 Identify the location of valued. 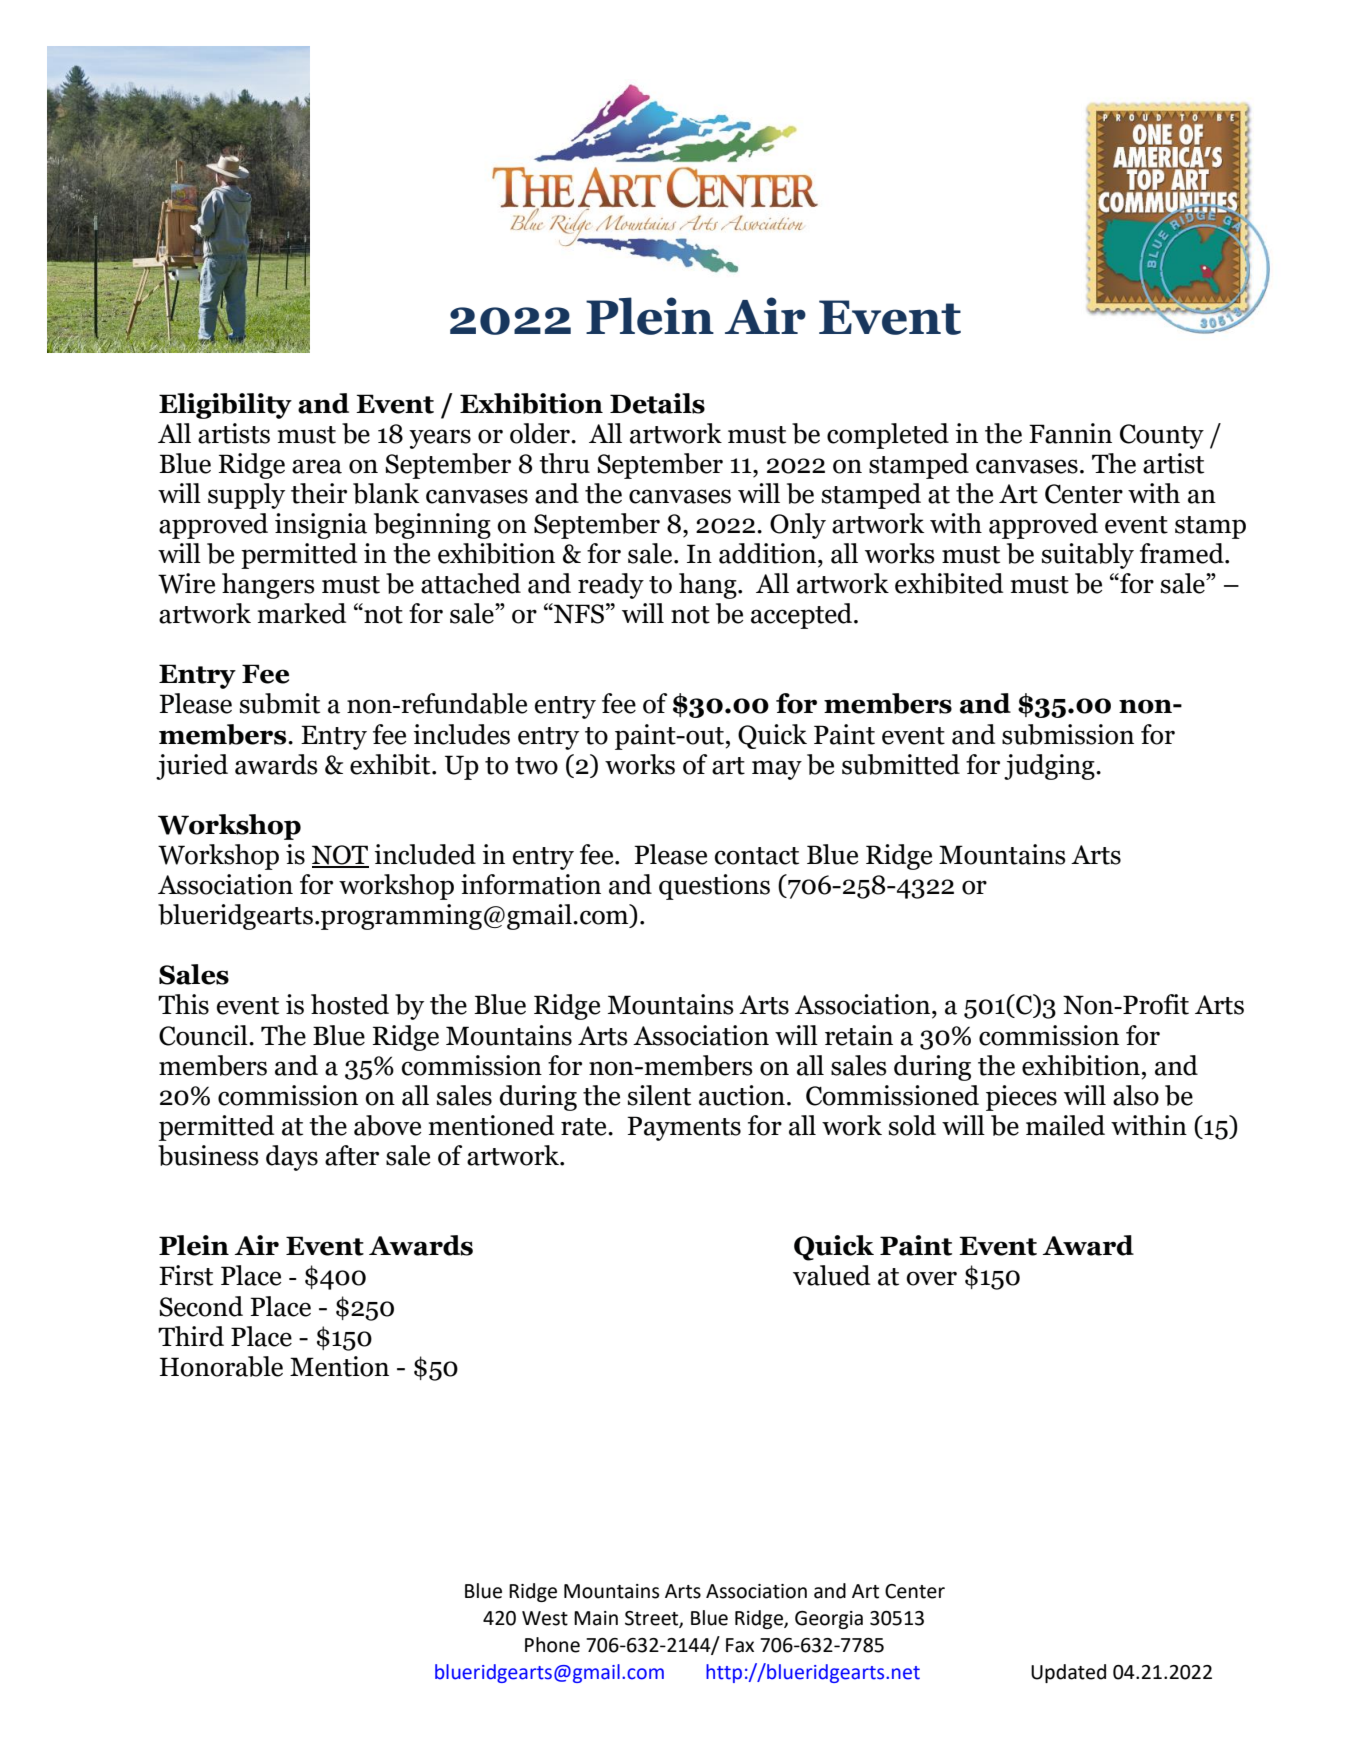
(831, 1275).
